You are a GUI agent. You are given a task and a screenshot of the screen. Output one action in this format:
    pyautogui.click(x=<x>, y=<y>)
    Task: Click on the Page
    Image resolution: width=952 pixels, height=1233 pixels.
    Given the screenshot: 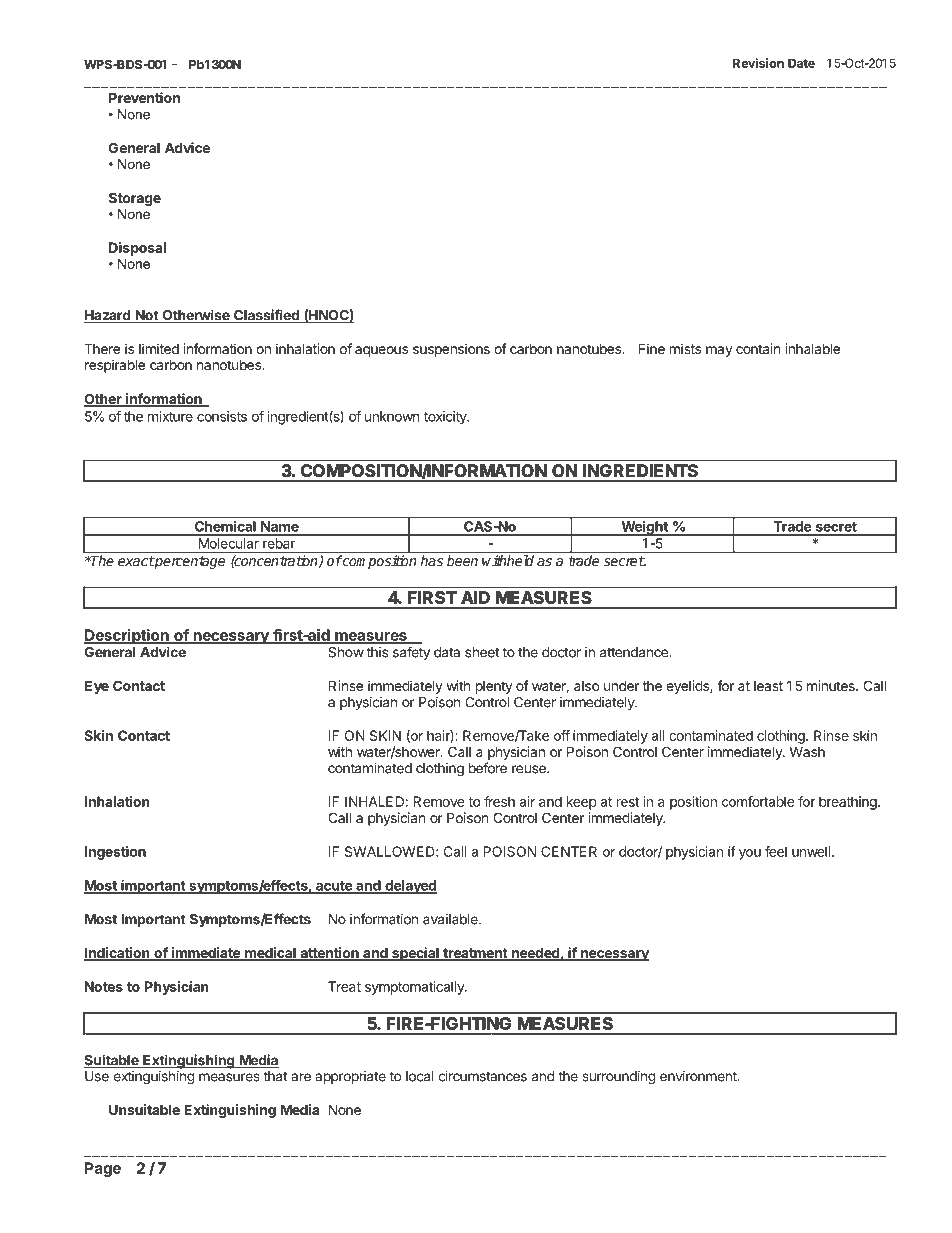 What is the action you would take?
    pyautogui.click(x=103, y=1169)
